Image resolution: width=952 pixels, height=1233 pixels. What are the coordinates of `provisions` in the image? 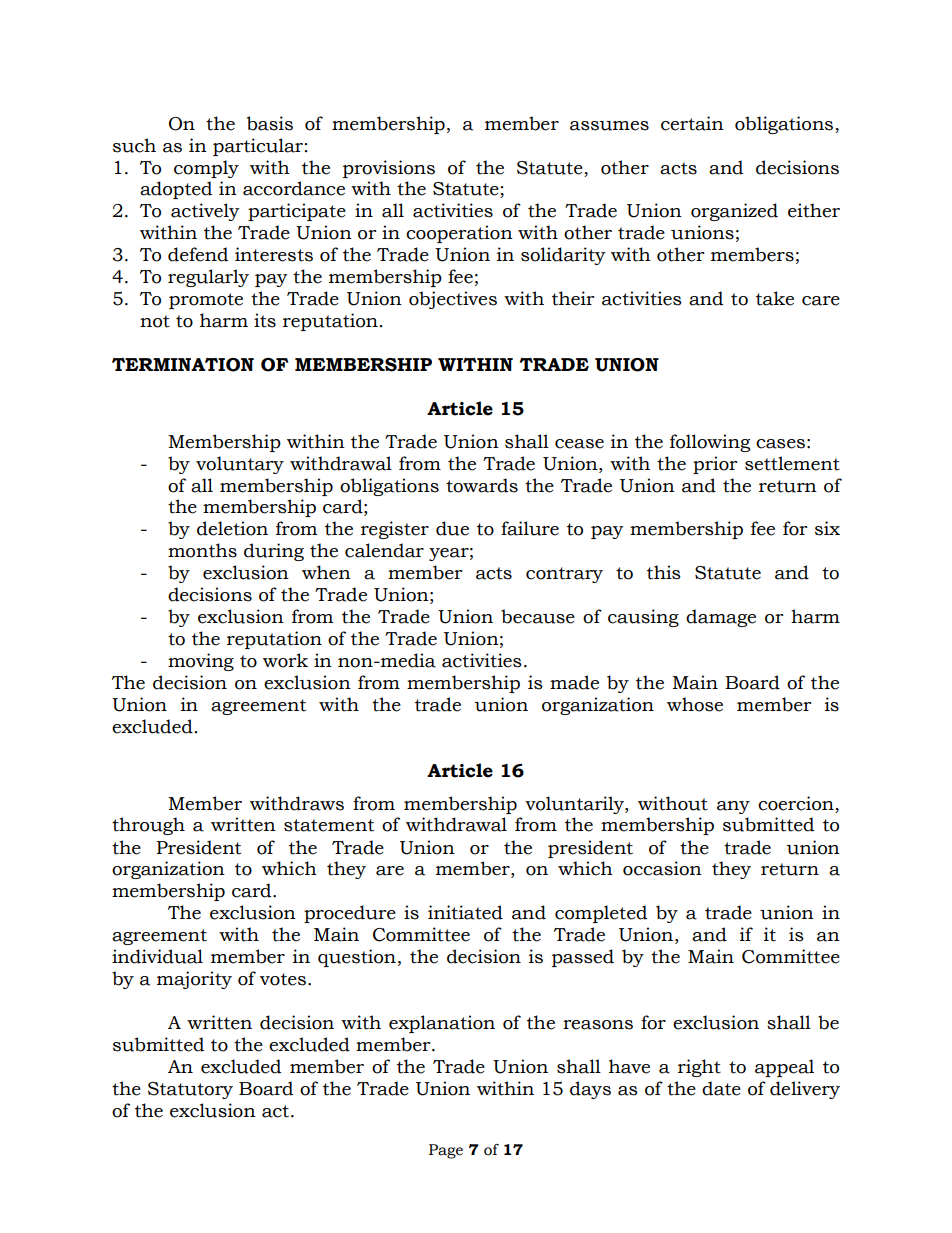 It's located at (389, 169).
